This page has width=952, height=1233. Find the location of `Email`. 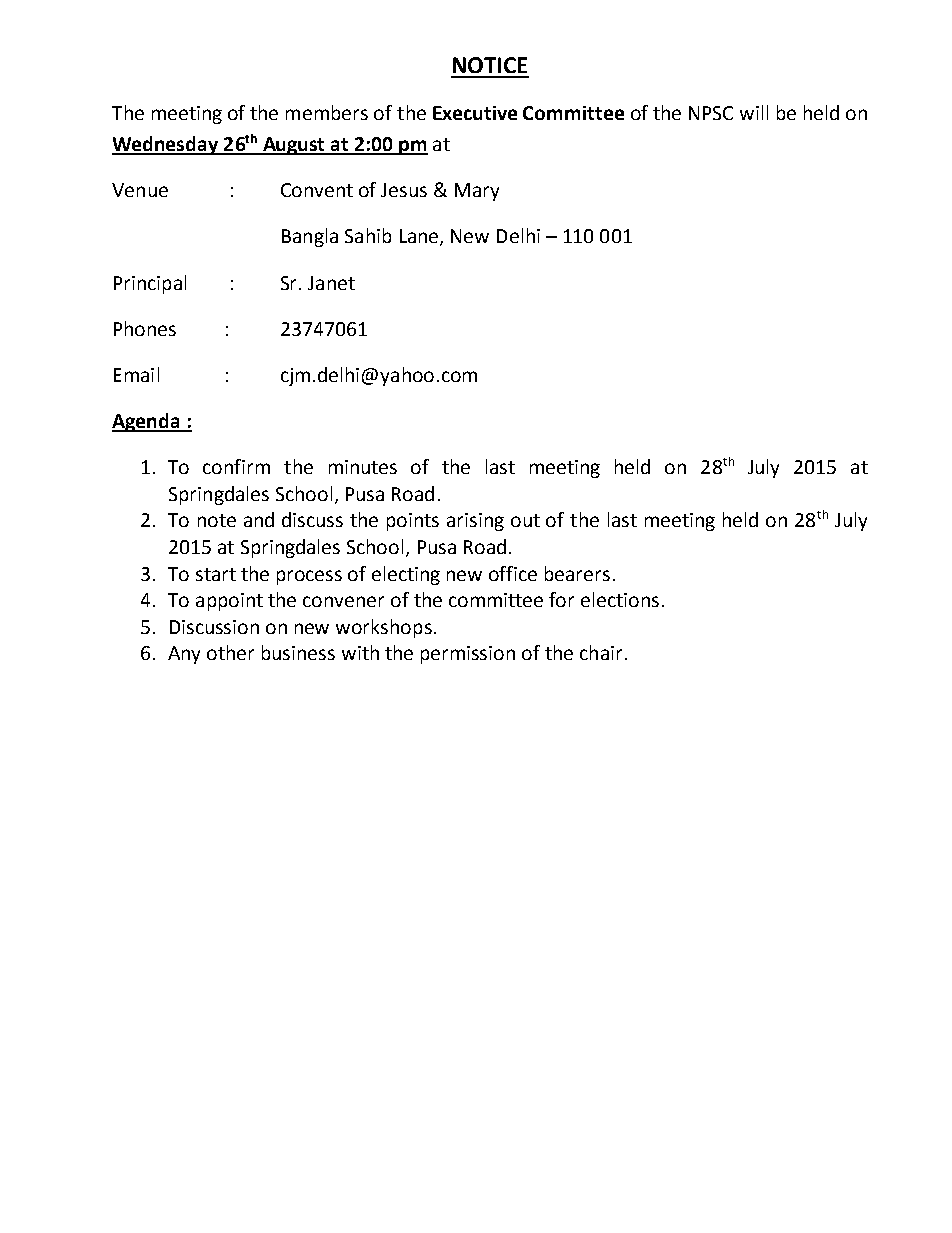

Email is located at coordinates (136, 374).
